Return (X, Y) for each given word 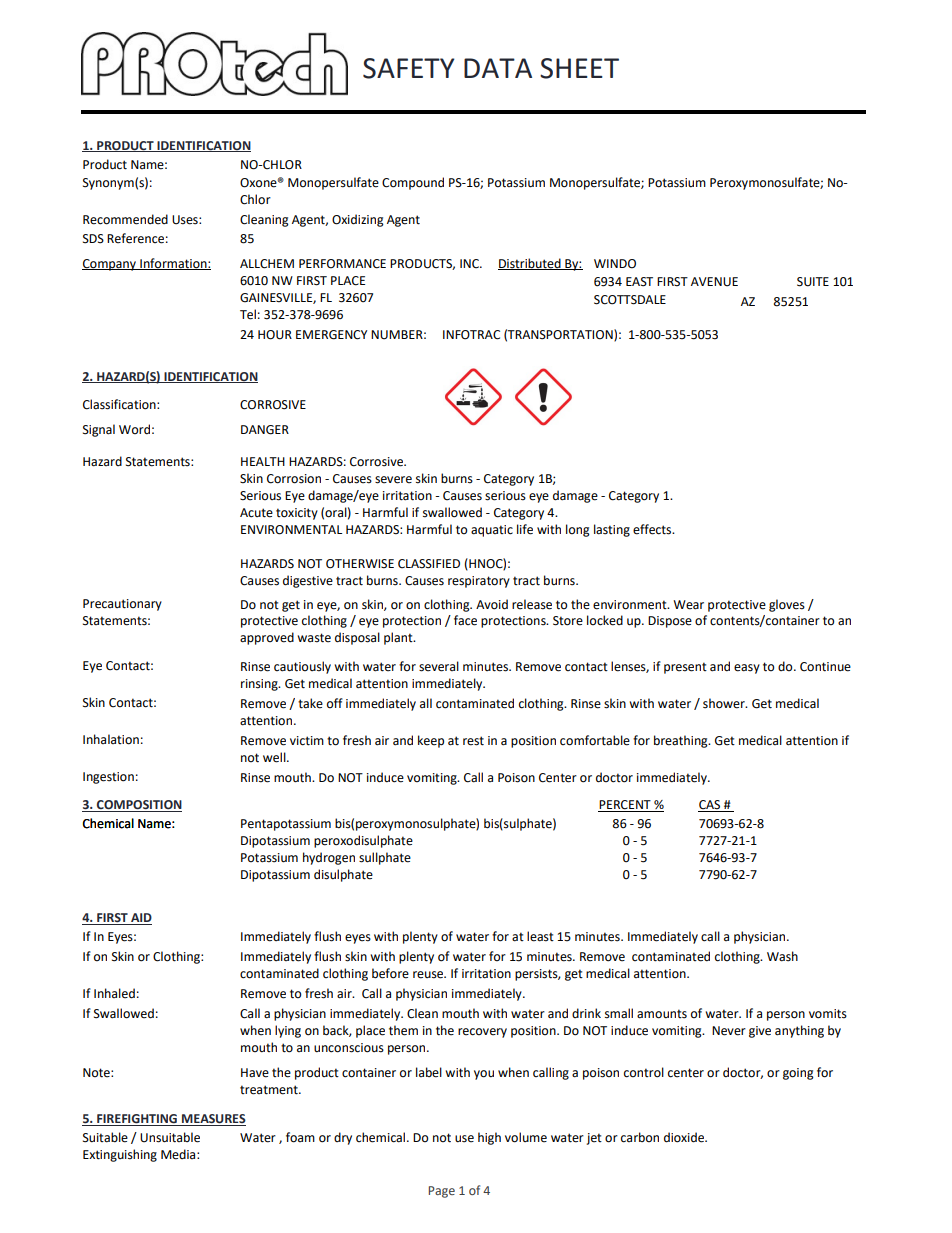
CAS (710, 806)
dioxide (685, 1137)
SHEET (579, 68)
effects (653, 529)
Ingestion (108, 778)
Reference (135, 238)
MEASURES (213, 1120)
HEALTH (263, 461)
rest (473, 741)
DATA (498, 68)
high (489, 1138)
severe (393, 480)
